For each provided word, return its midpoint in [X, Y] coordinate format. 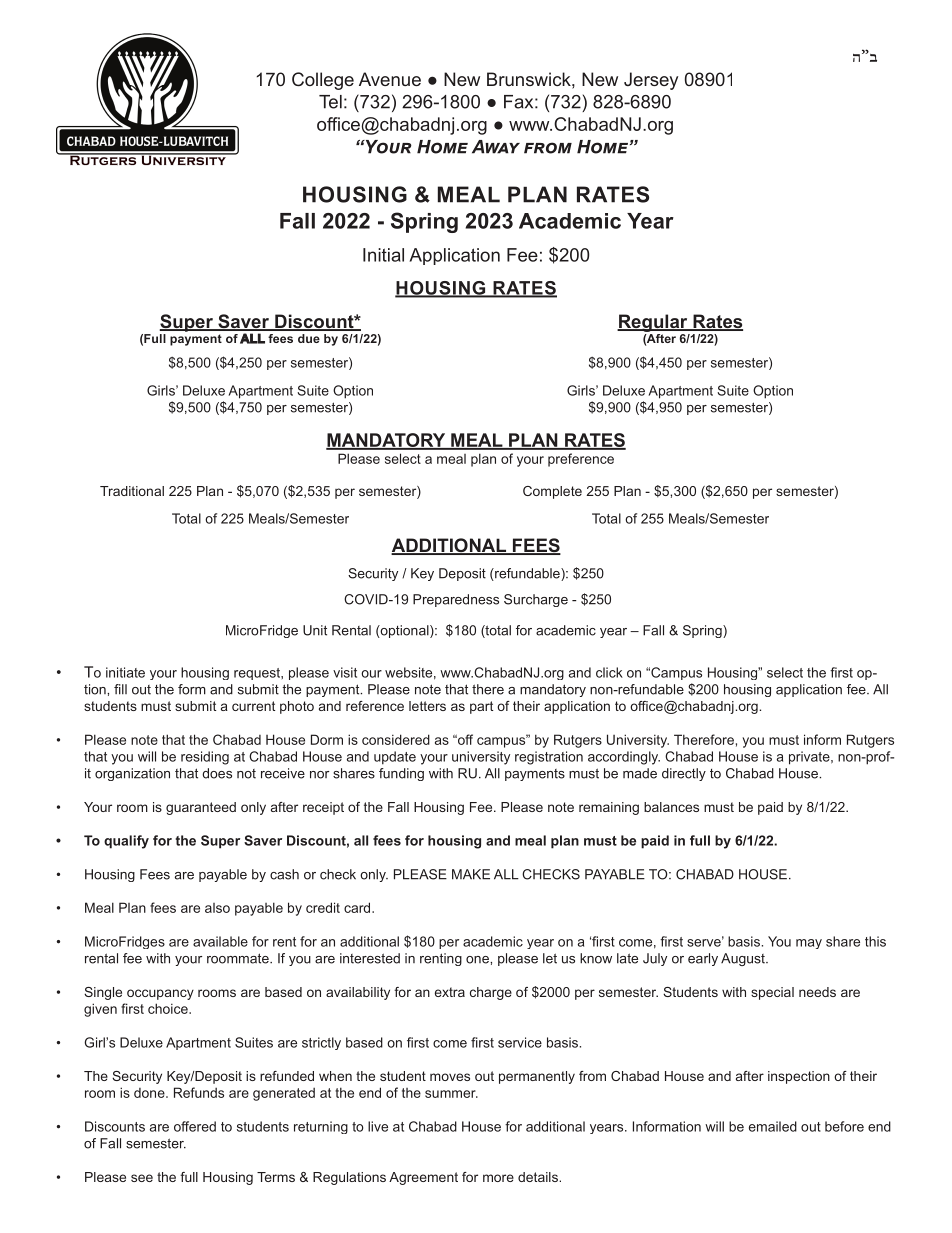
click [609, 672]
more [498, 1178]
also [217, 908]
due [309, 338]
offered [195, 1126]
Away [496, 147]
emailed [773, 1126]
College [323, 81]
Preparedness [456, 600]
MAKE [471, 874]
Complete [552, 492]
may [809, 944]
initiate [125, 672]
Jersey [651, 81]
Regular [653, 323]
